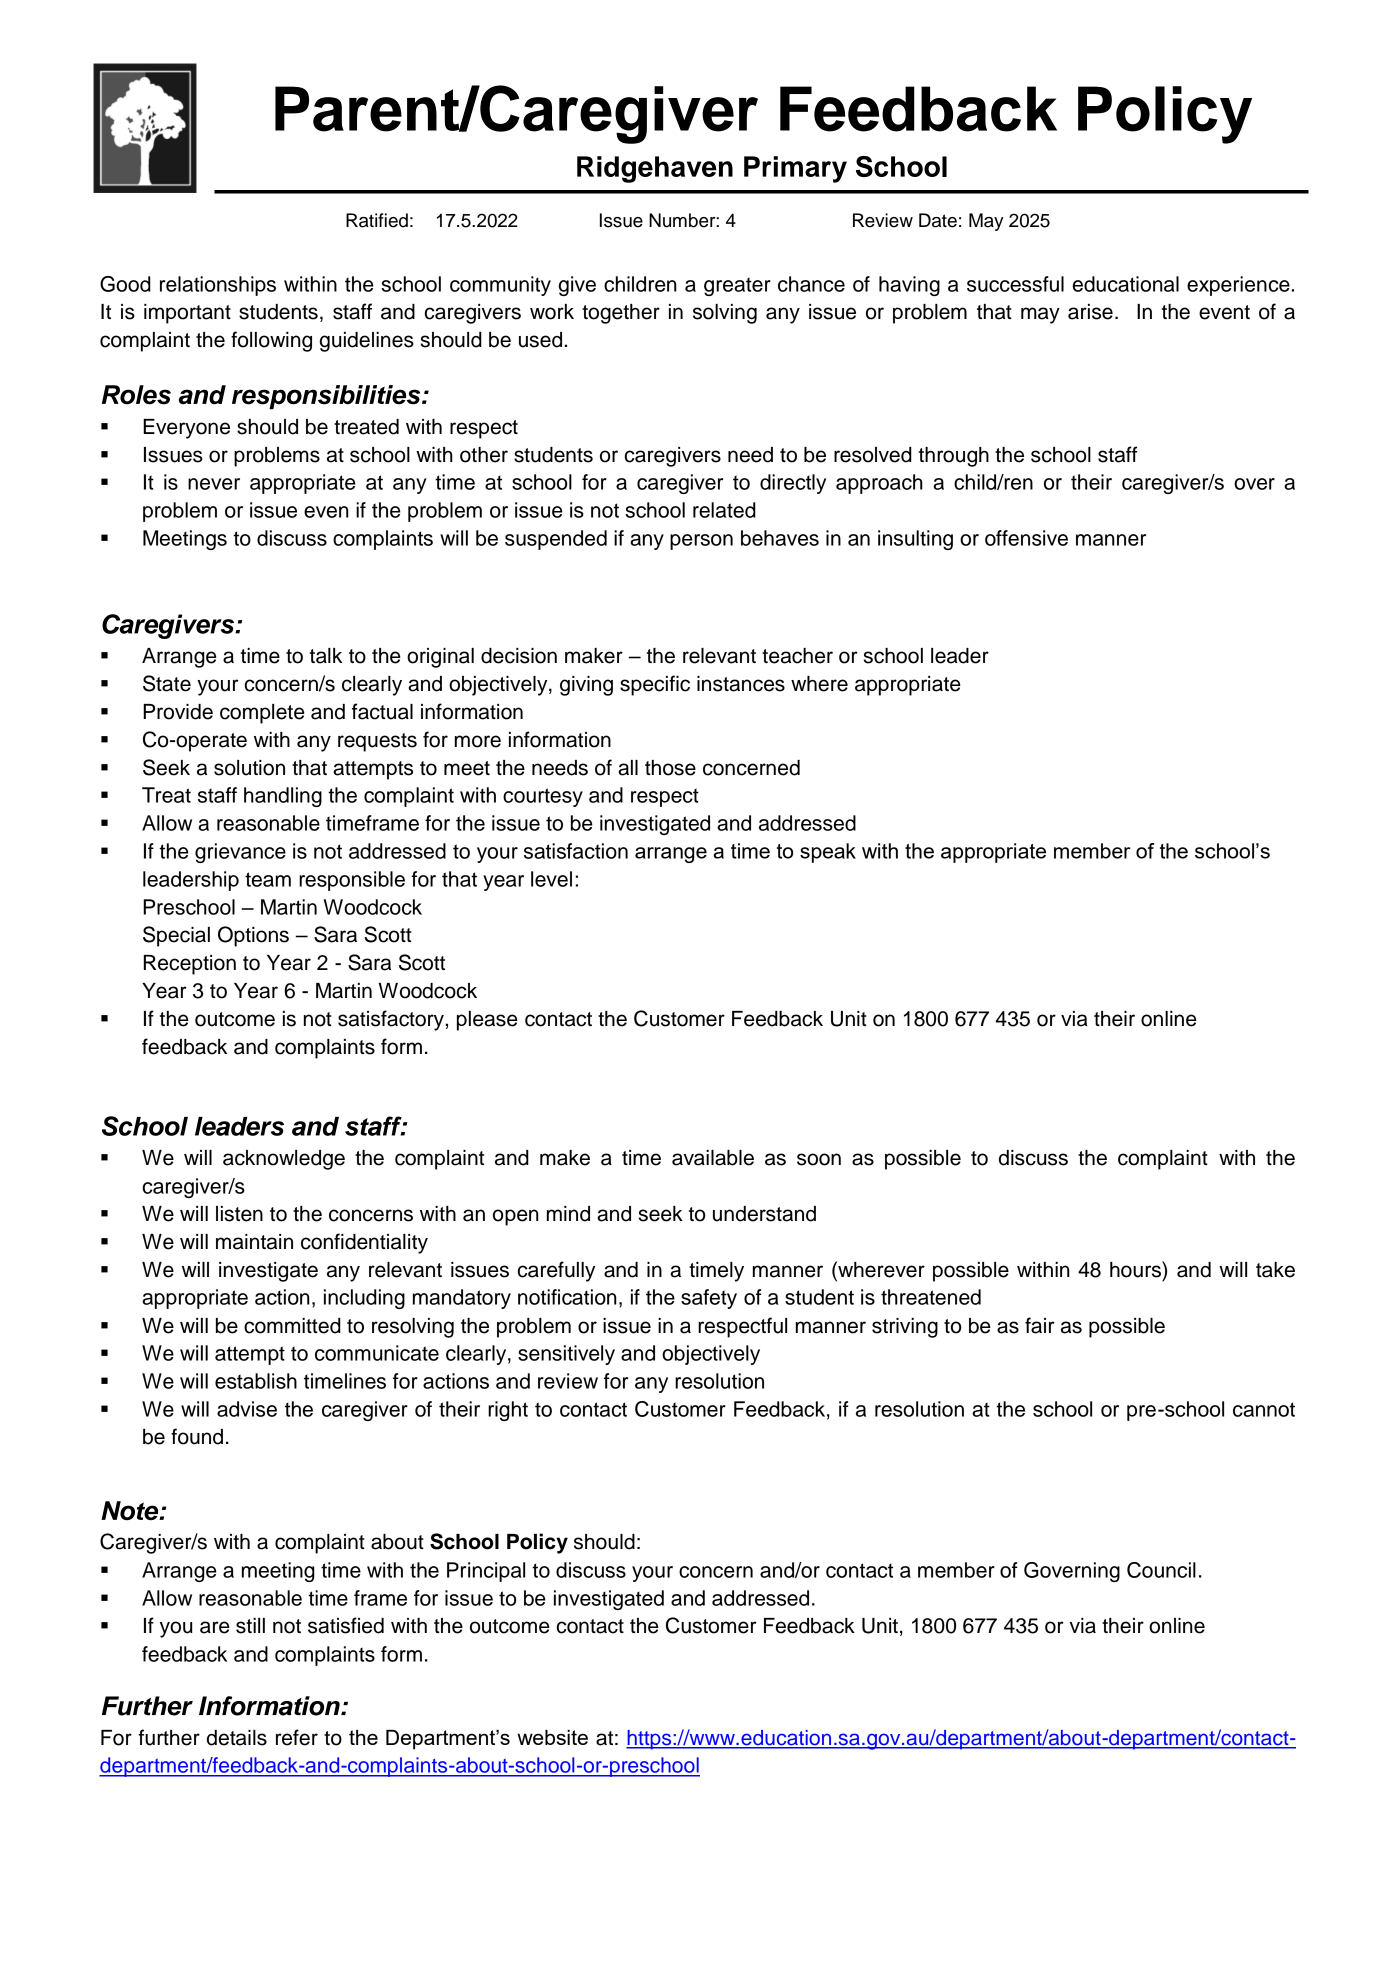 The height and width of the screenshot is (1973, 1395). Describe the element at coordinates (1264, 1409) in the screenshot. I see `cannot` at that location.
